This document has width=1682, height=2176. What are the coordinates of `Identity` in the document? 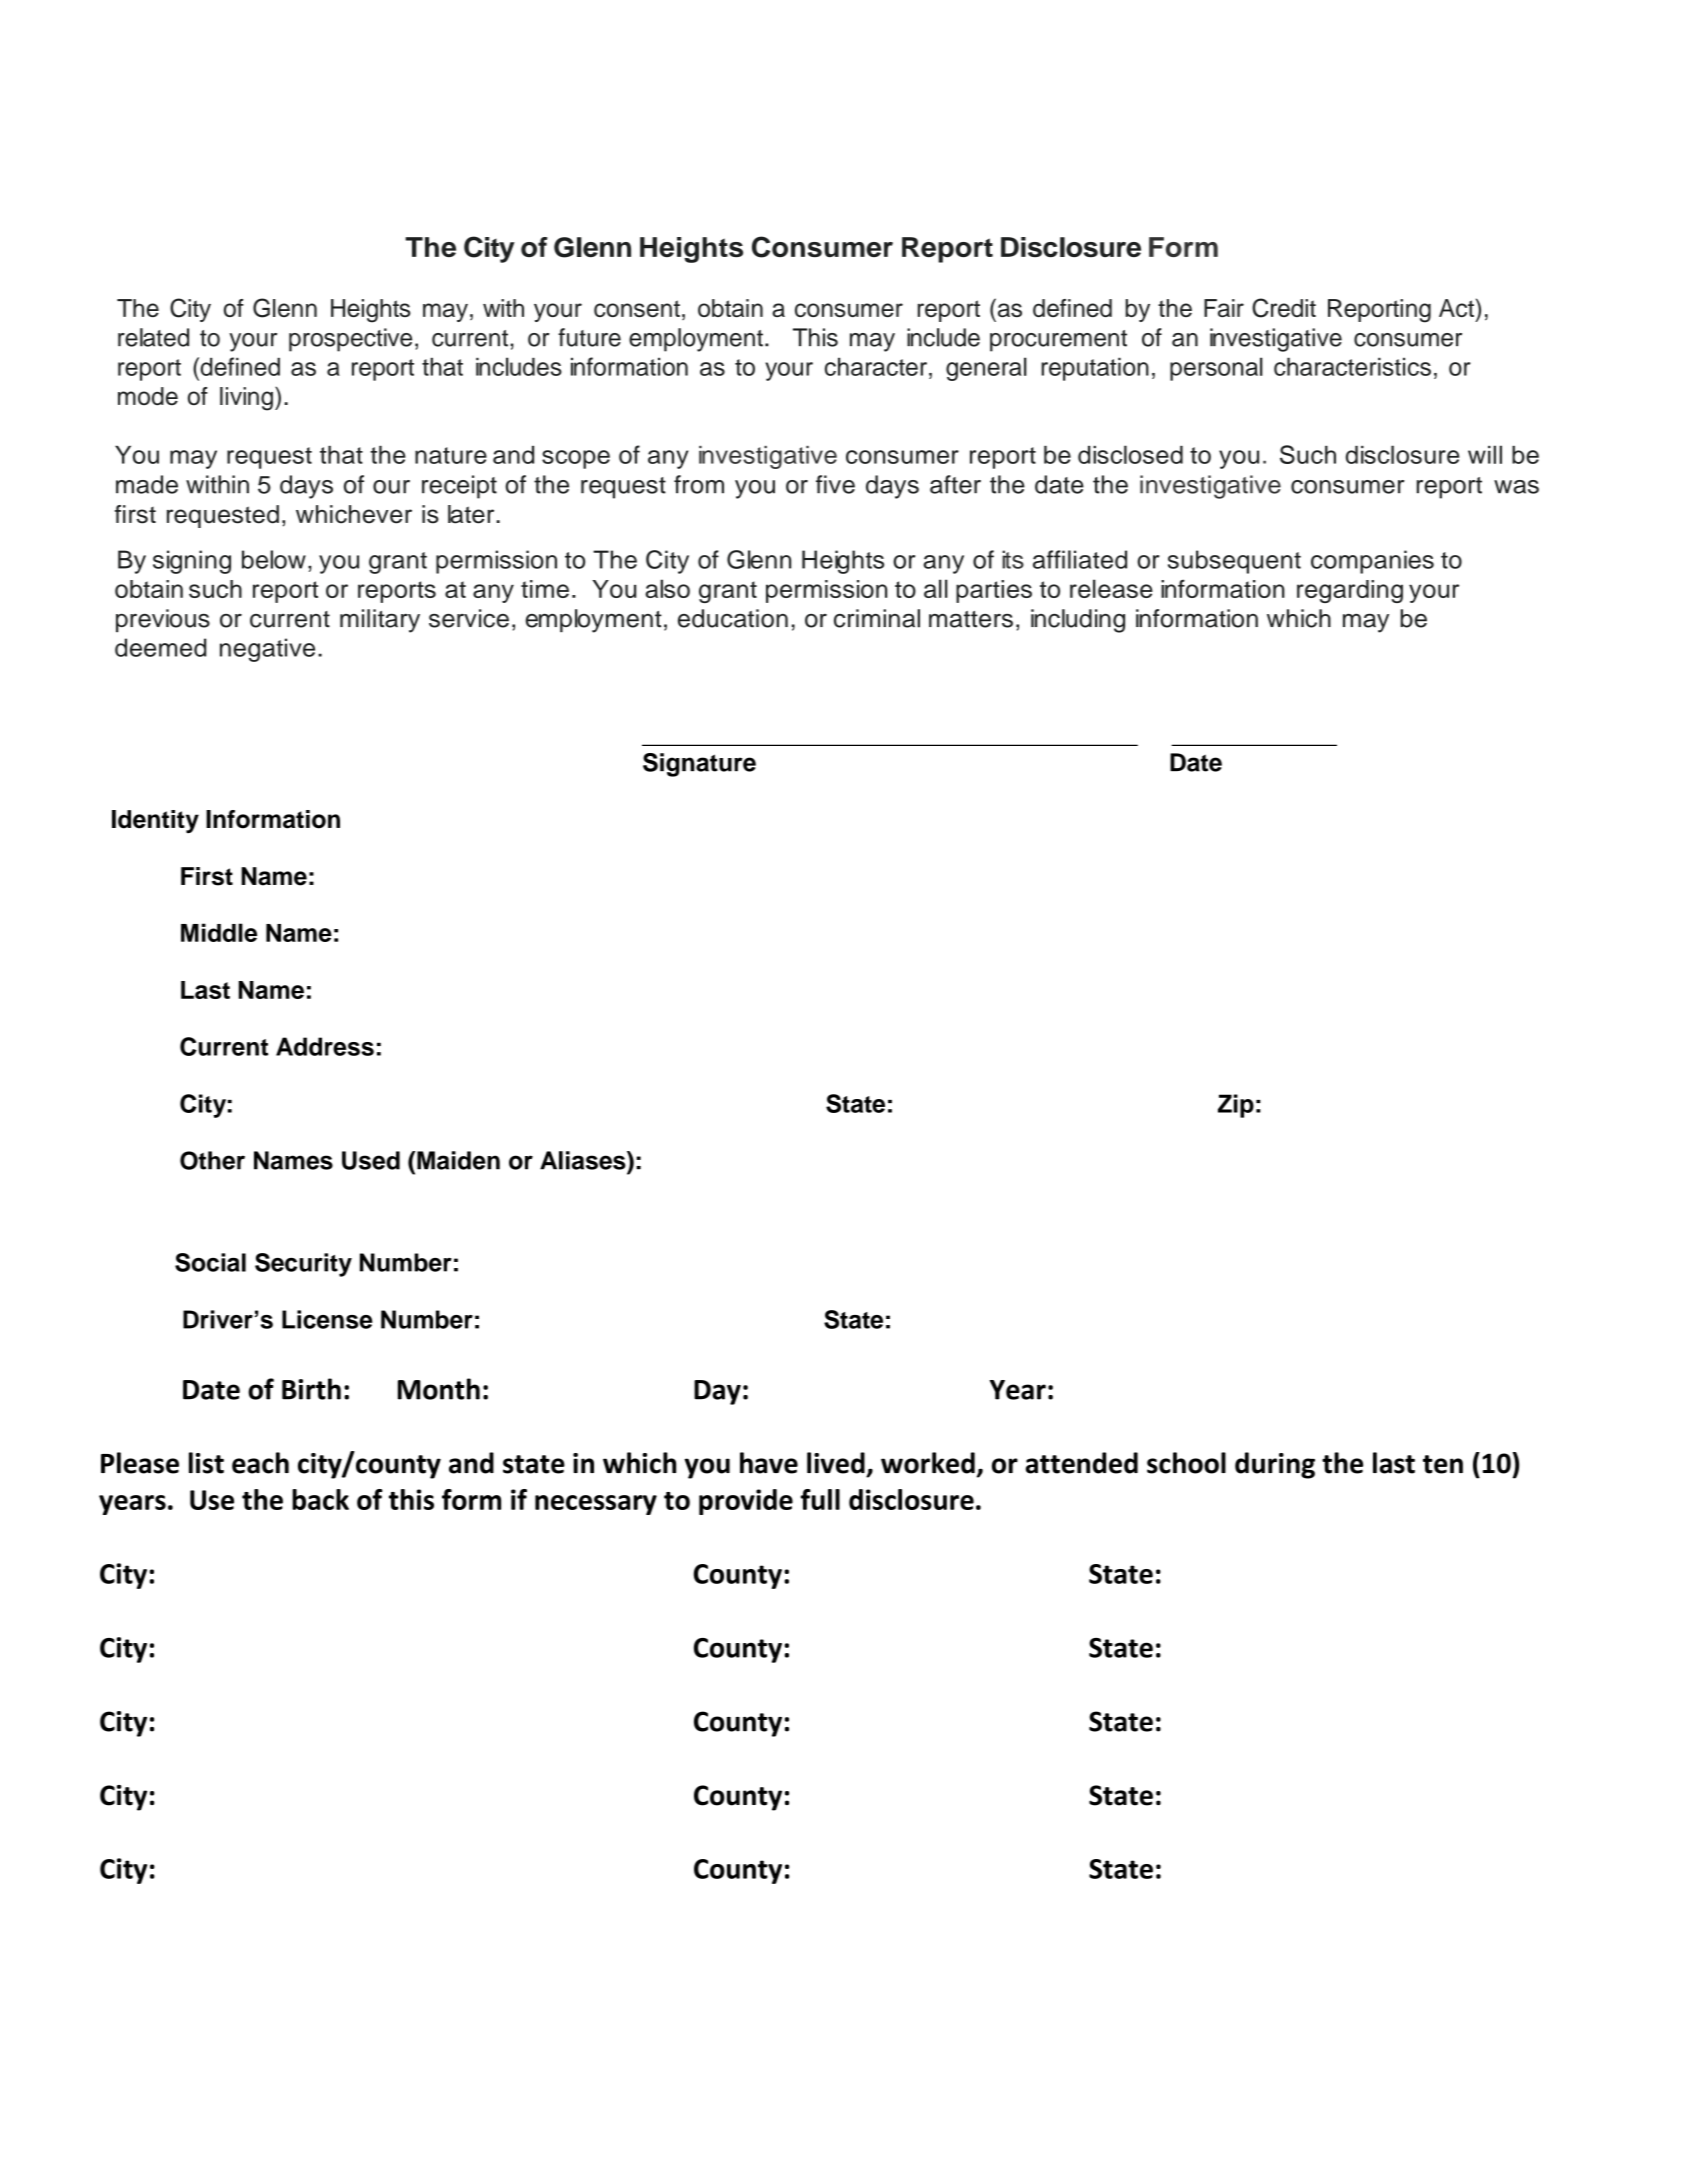 It's located at (155, 821).
